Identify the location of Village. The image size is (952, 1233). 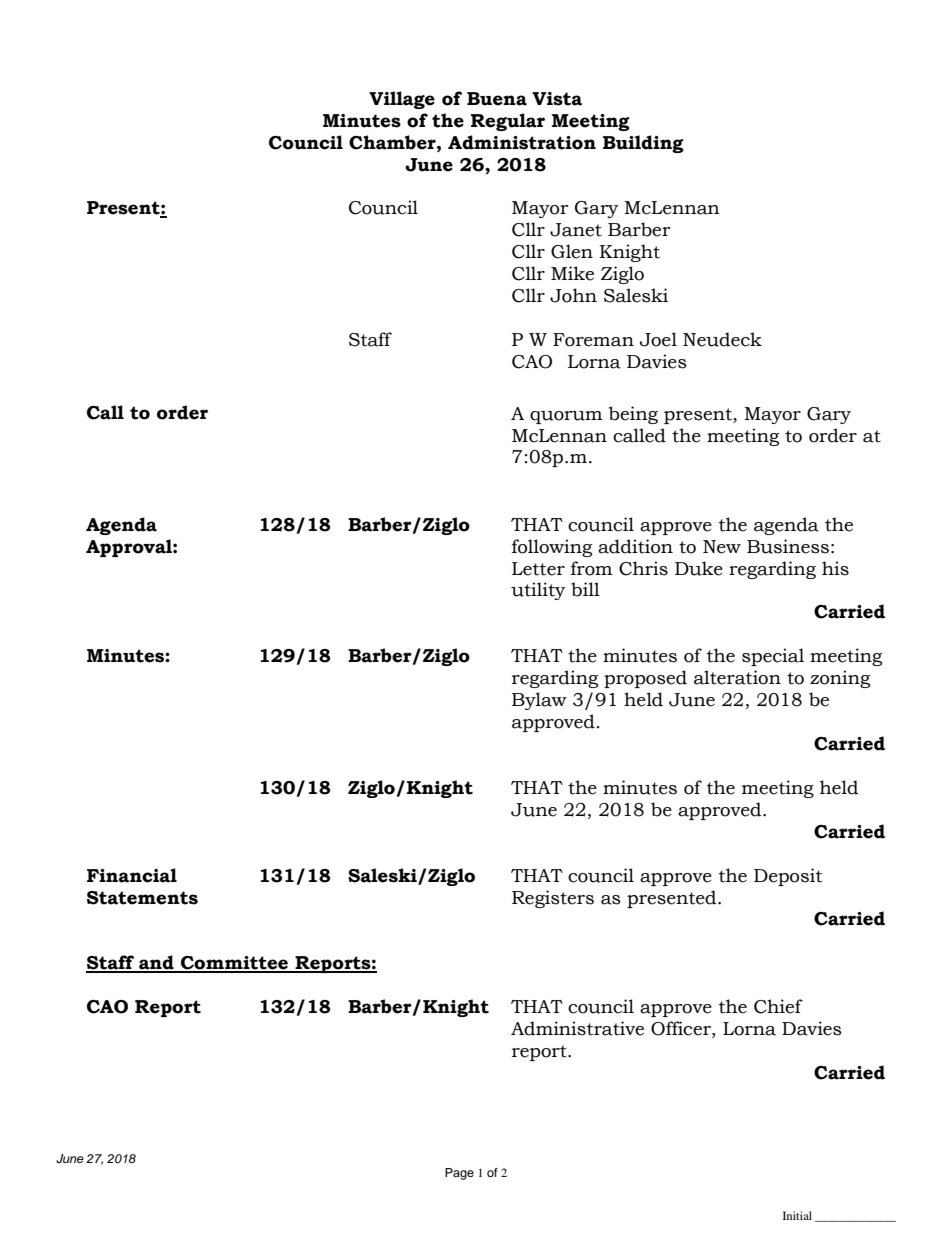
(402, 100).
